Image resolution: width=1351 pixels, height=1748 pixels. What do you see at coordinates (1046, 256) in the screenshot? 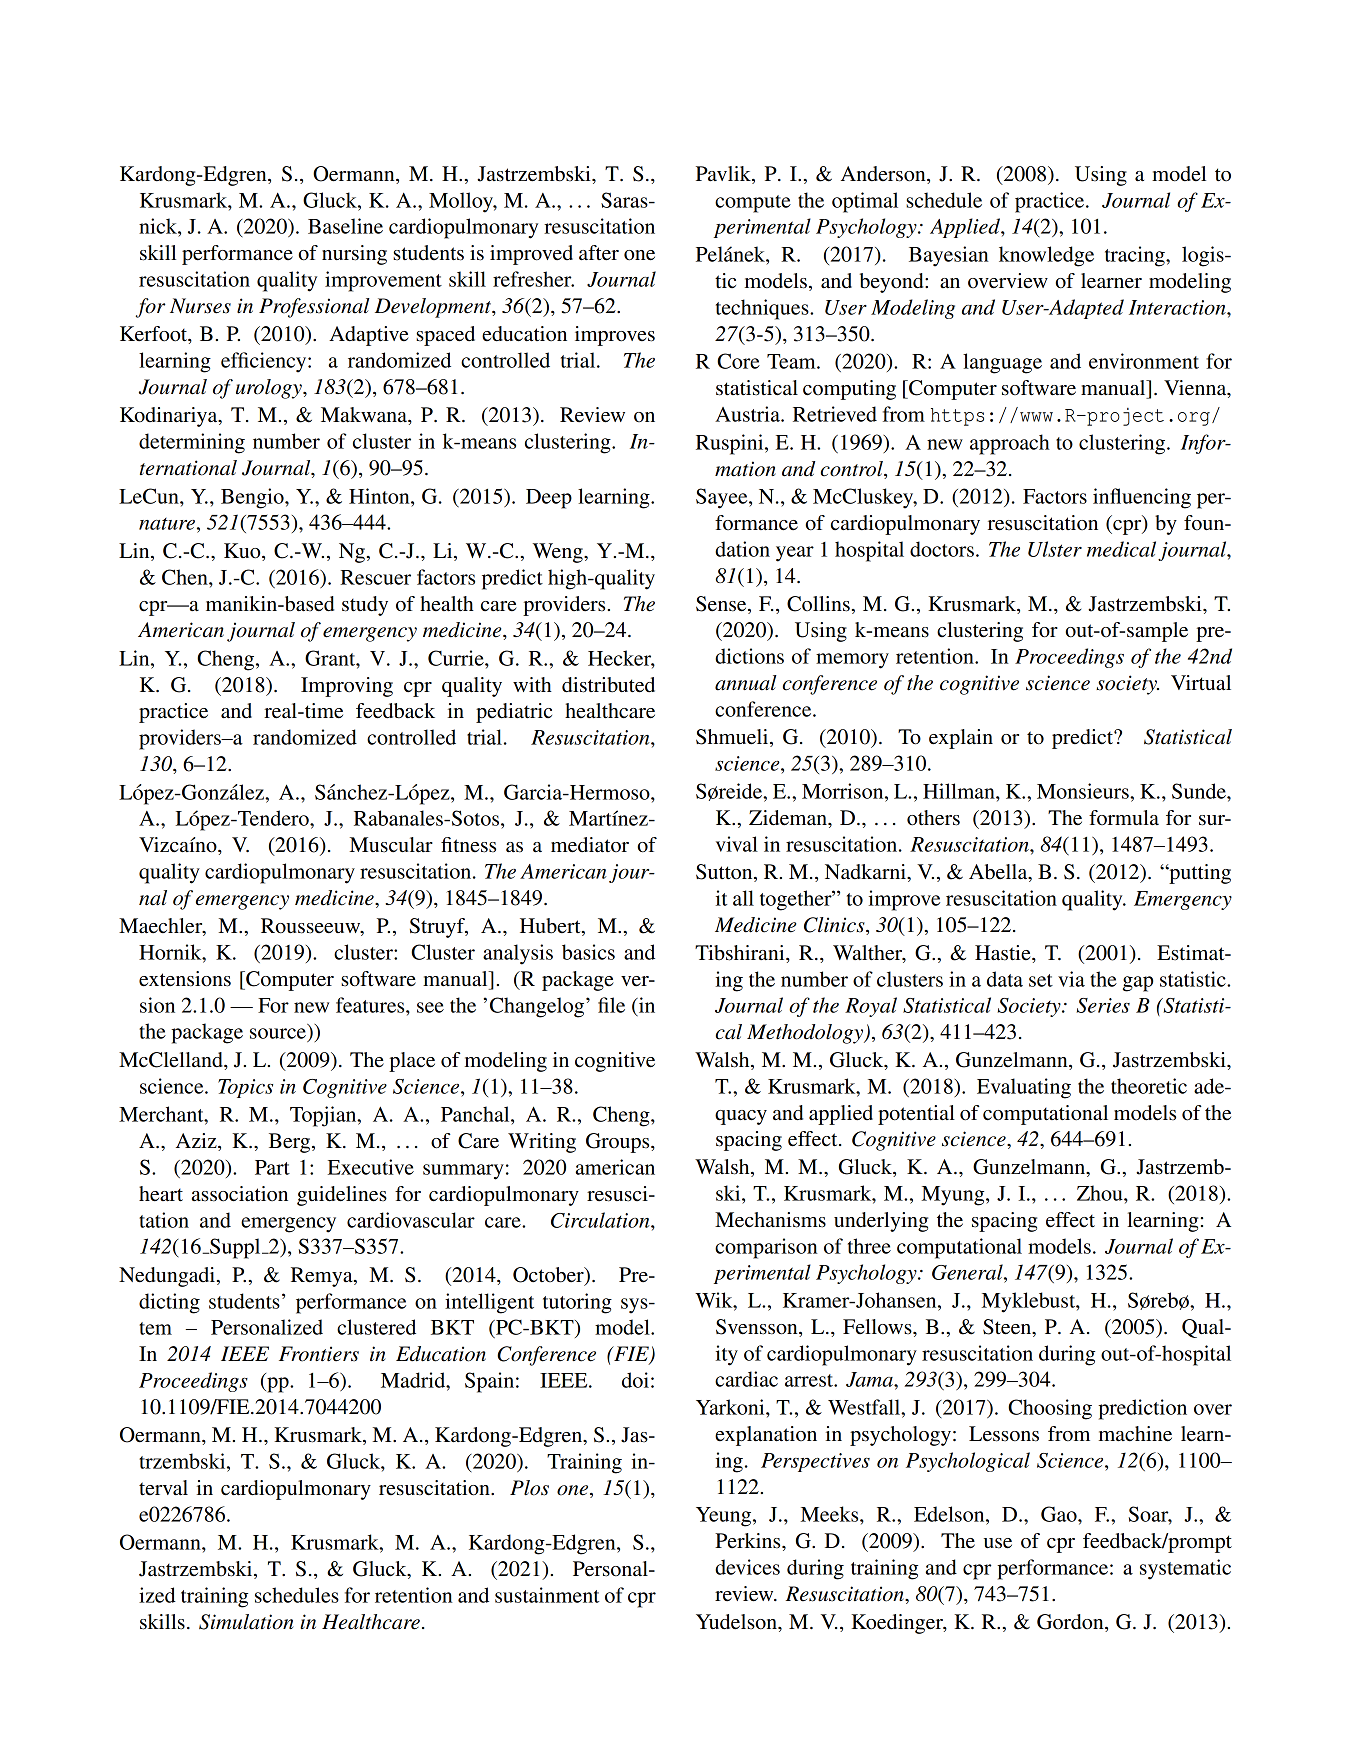
I see `knowledge` at bounding box center [1046, 256].
